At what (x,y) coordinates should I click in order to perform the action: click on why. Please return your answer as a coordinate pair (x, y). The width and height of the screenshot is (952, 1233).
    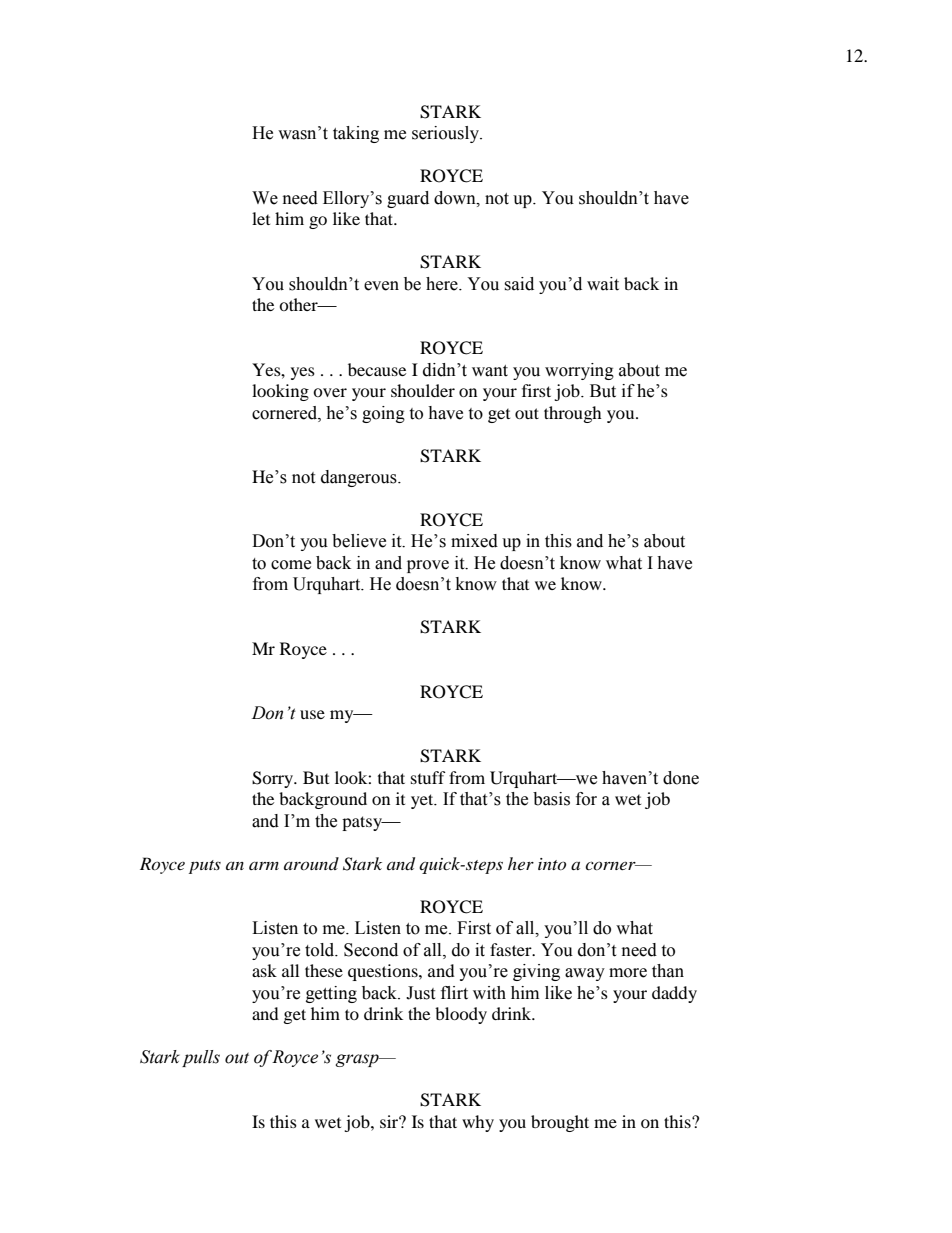
    Looking at the image, I should click on (478, 1123).
